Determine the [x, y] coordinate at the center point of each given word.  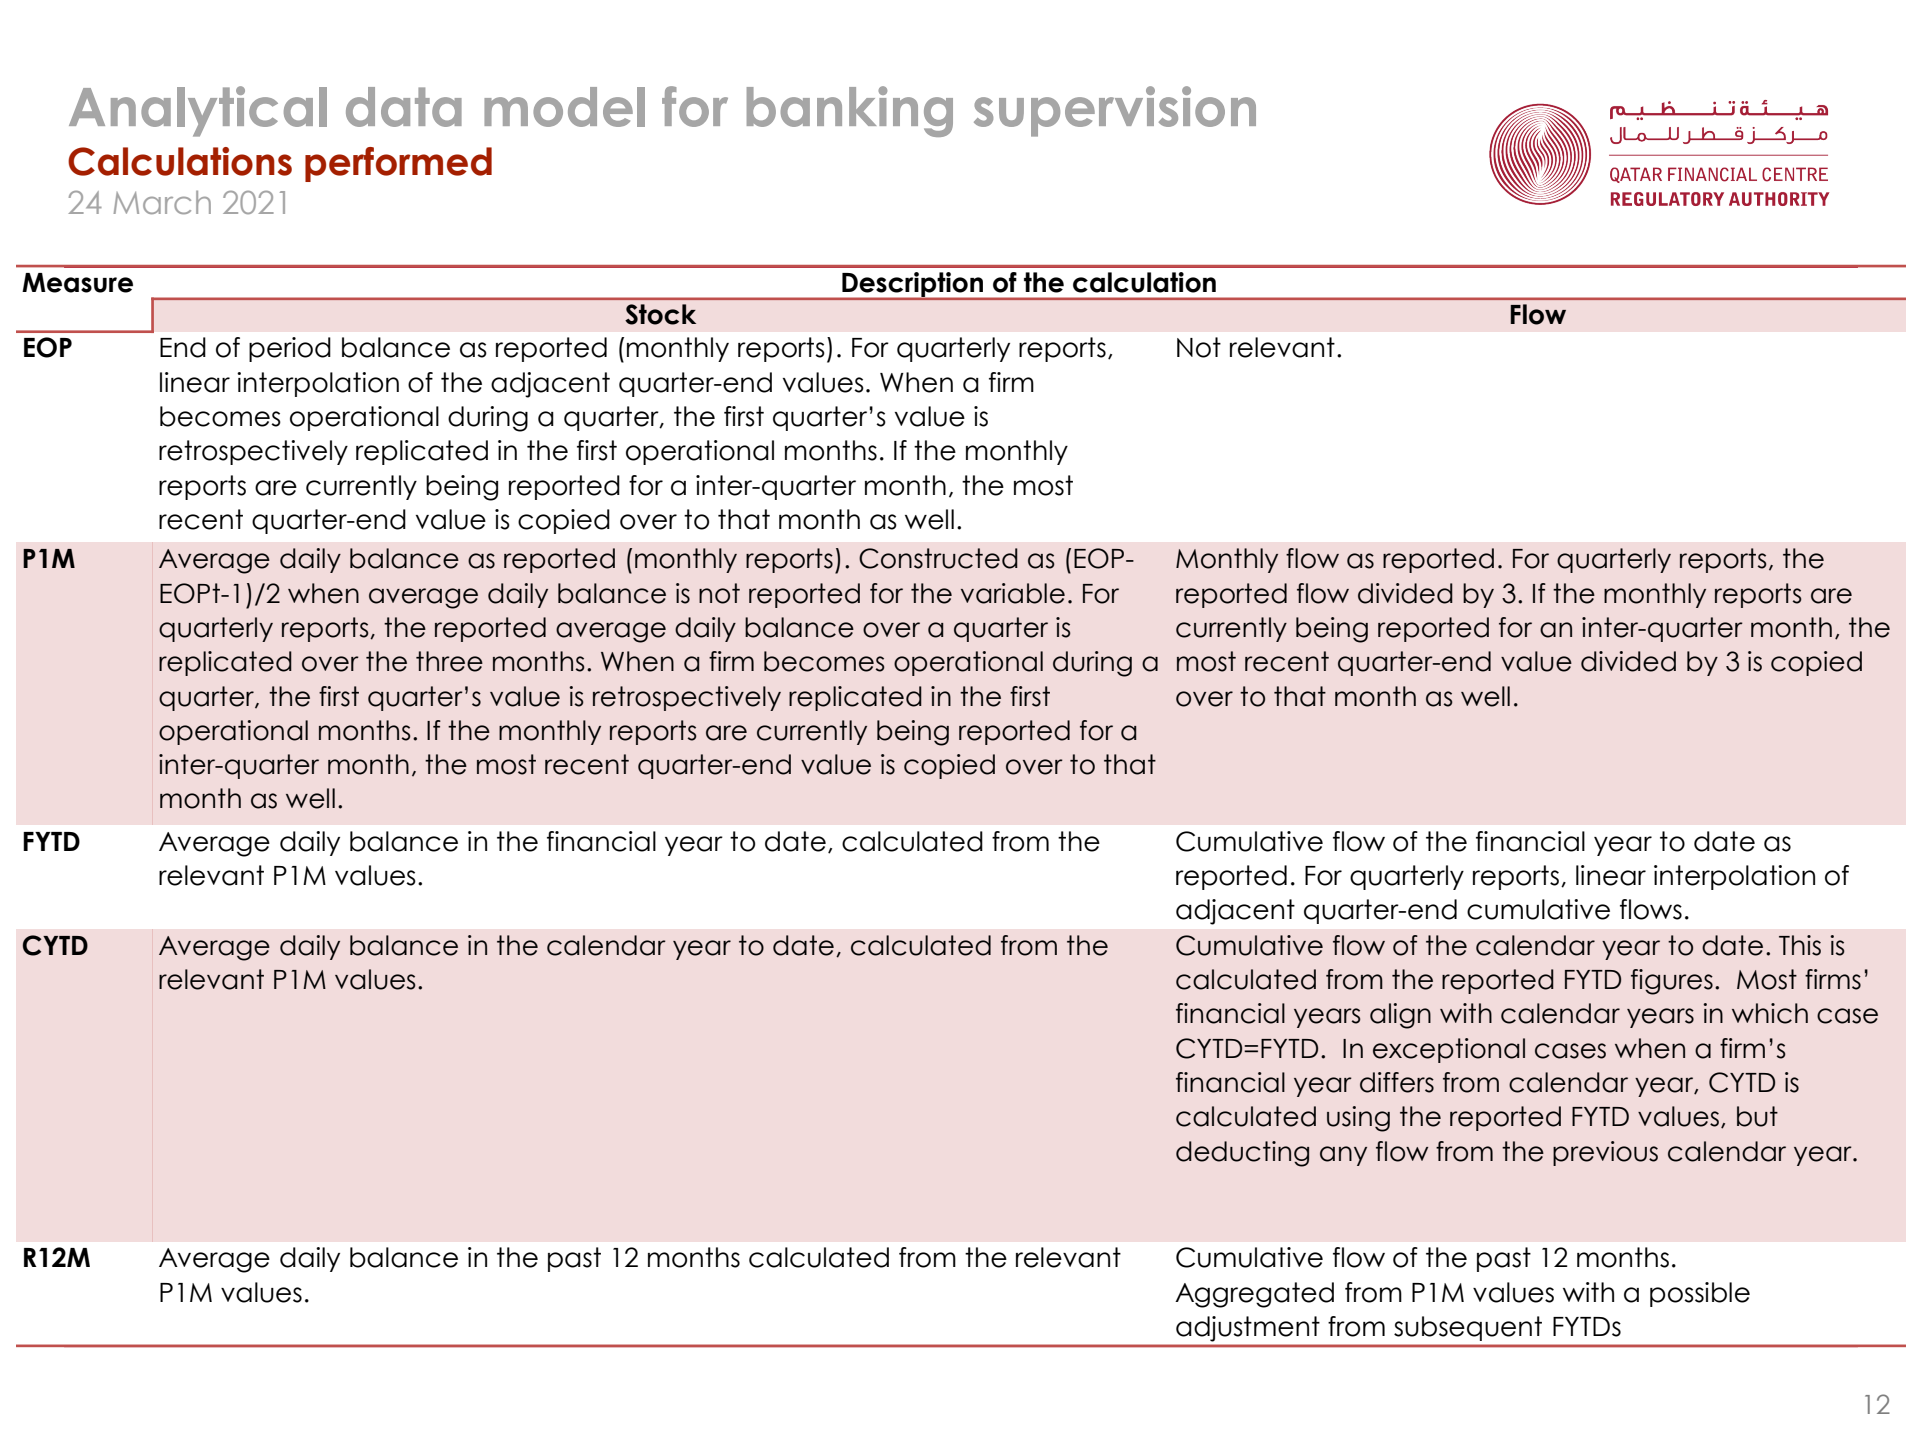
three [449, 661]
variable [1013, 593]
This [1800, 945]
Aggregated [1254, 1295]
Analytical [198, 111]
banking [850, 111]
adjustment [1248, 1329]
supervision [1115, 111]
